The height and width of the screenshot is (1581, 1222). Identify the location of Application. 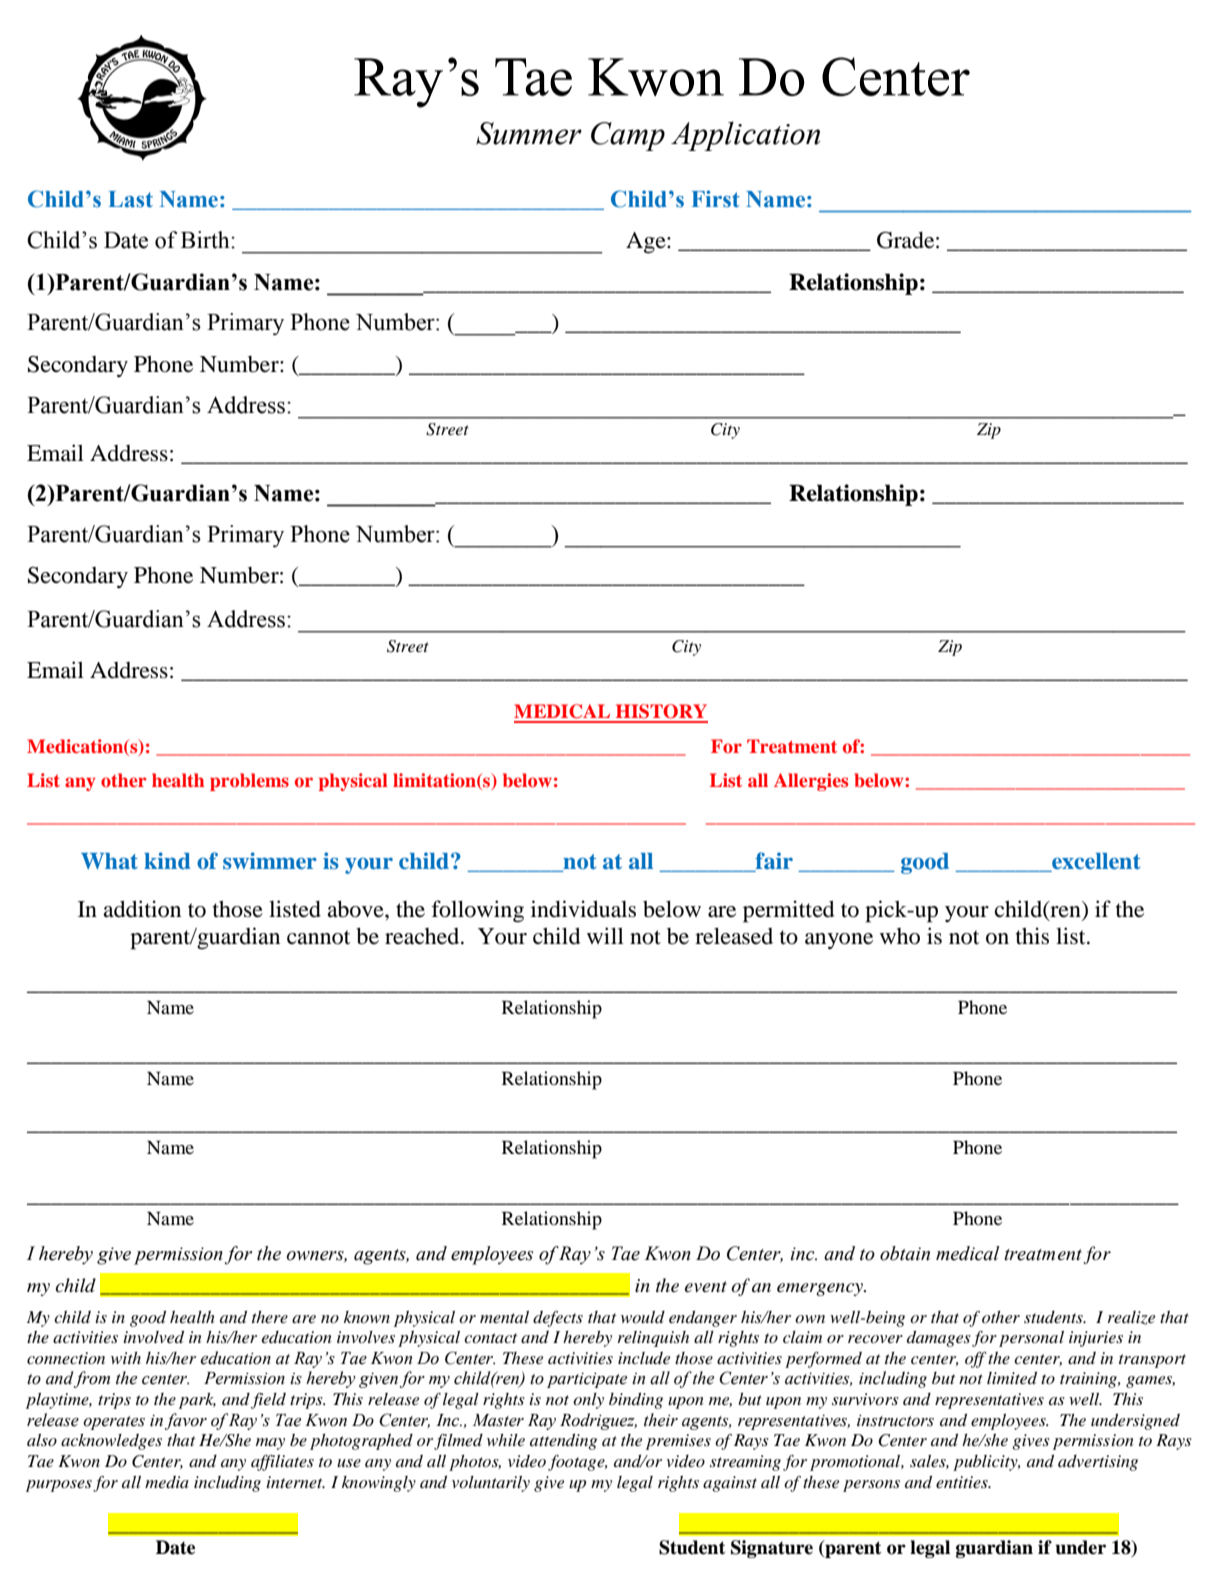
(745, 136).
